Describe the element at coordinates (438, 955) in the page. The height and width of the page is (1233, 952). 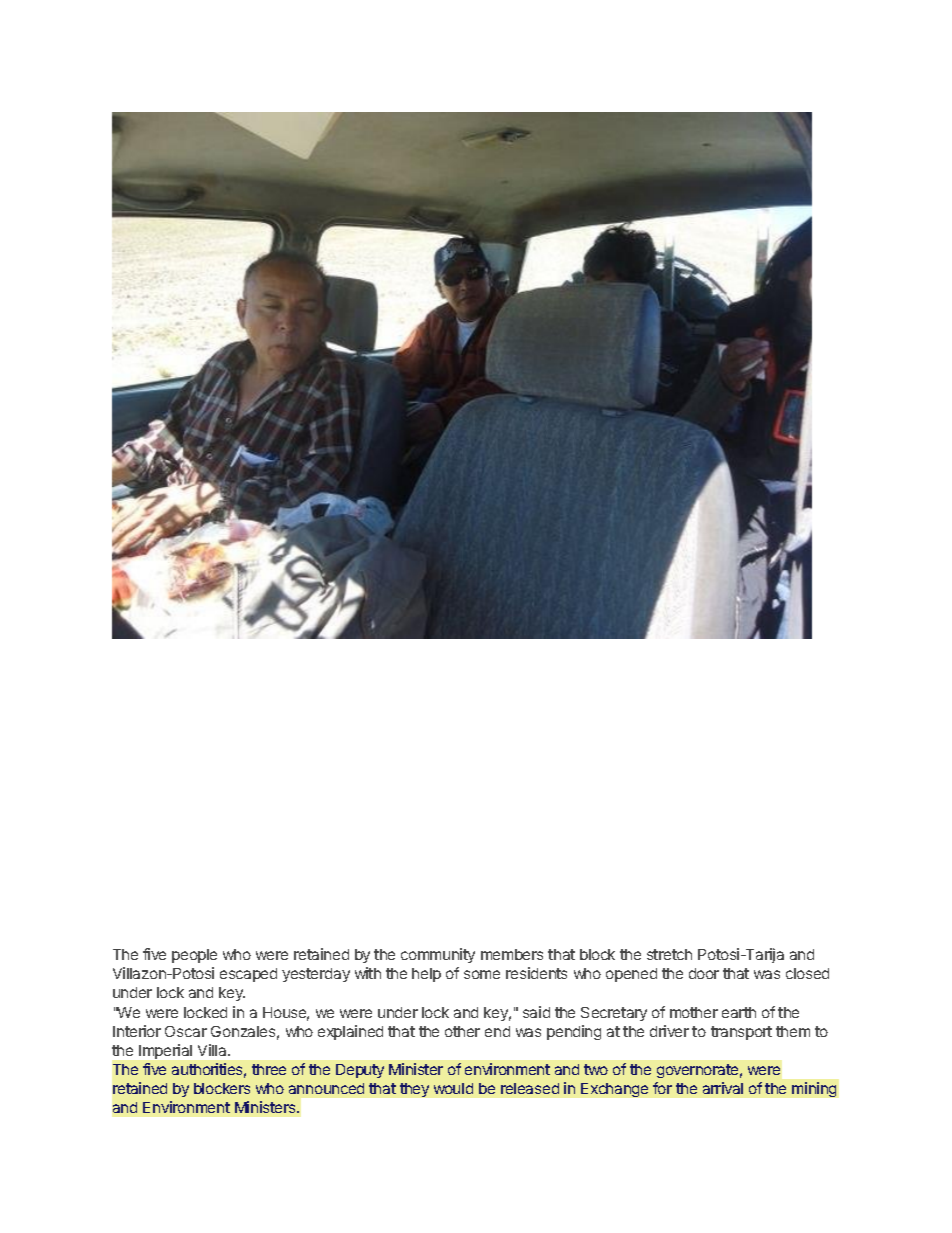
I see `community` at that location.
